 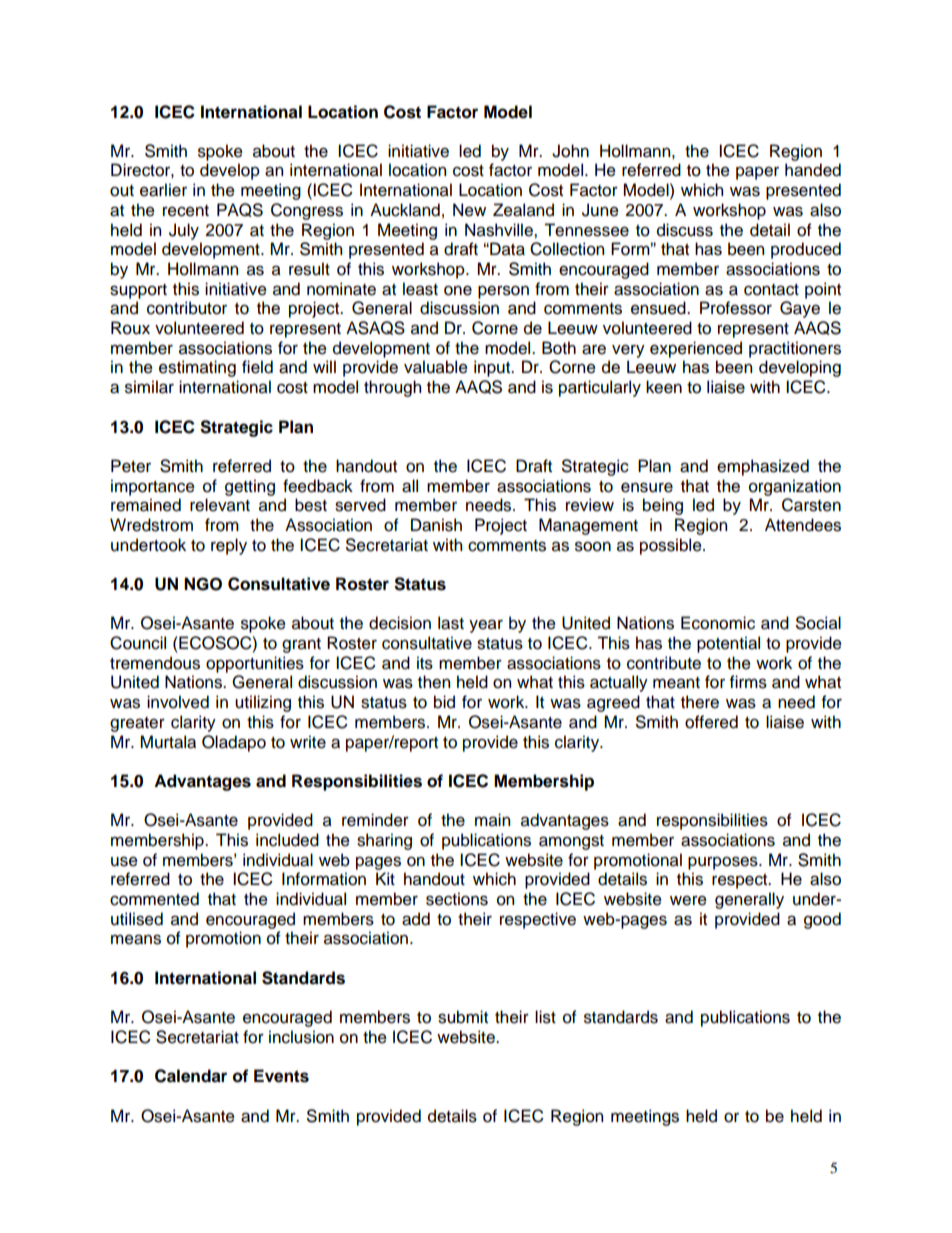 I want to click on earlier, so click(x=163, y=190).
